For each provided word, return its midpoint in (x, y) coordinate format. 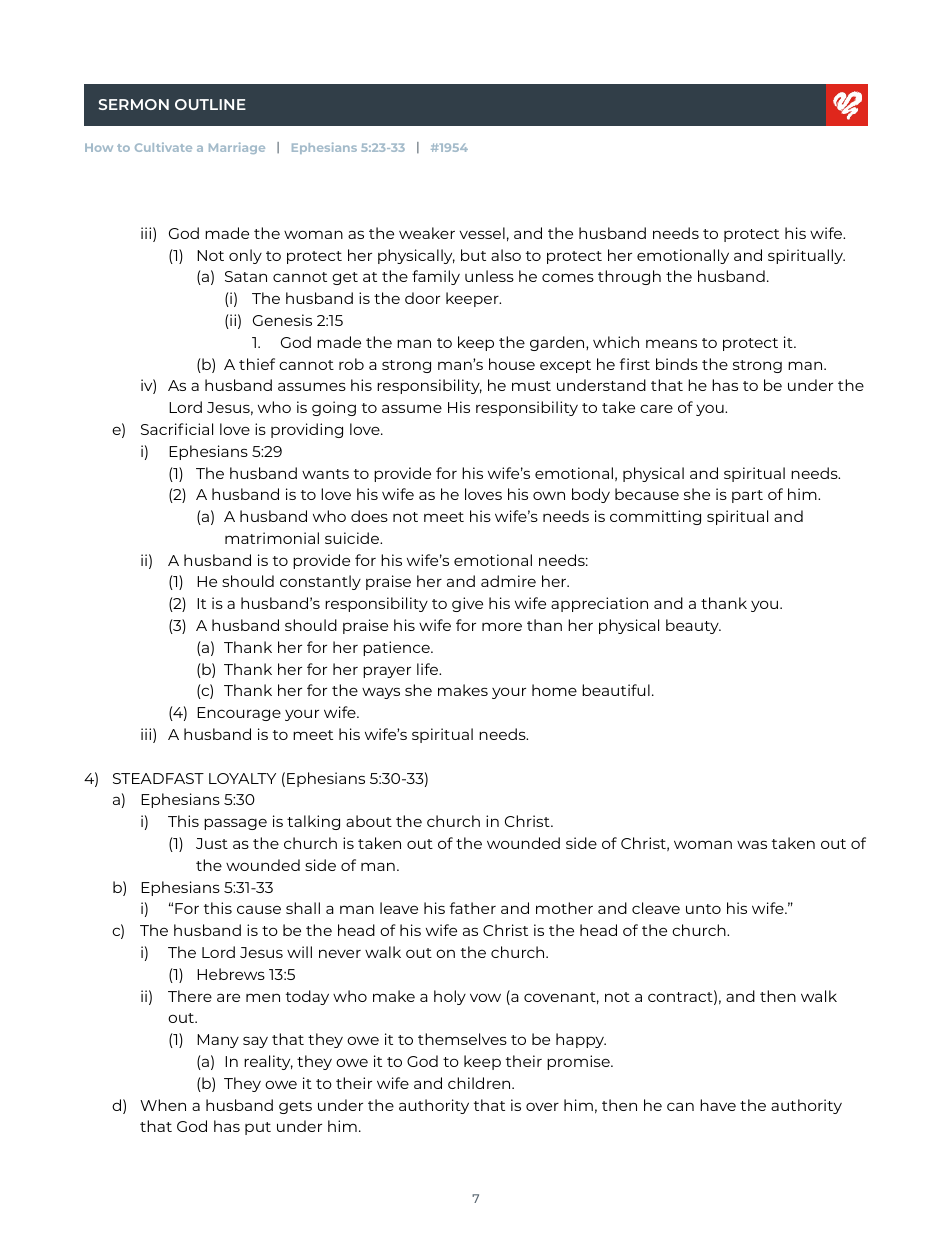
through (629, 277)
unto (703, 909)
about (369, 821)
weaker (427, 233)
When (163, 1105)
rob (351, 364)
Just (212, 843)
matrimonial (272, 538)
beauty (693, 626)
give (467, 604)
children (480, 1083)
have (718, 1105)
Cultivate (163, 147)
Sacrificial (177, 429)
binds (677, 364)
